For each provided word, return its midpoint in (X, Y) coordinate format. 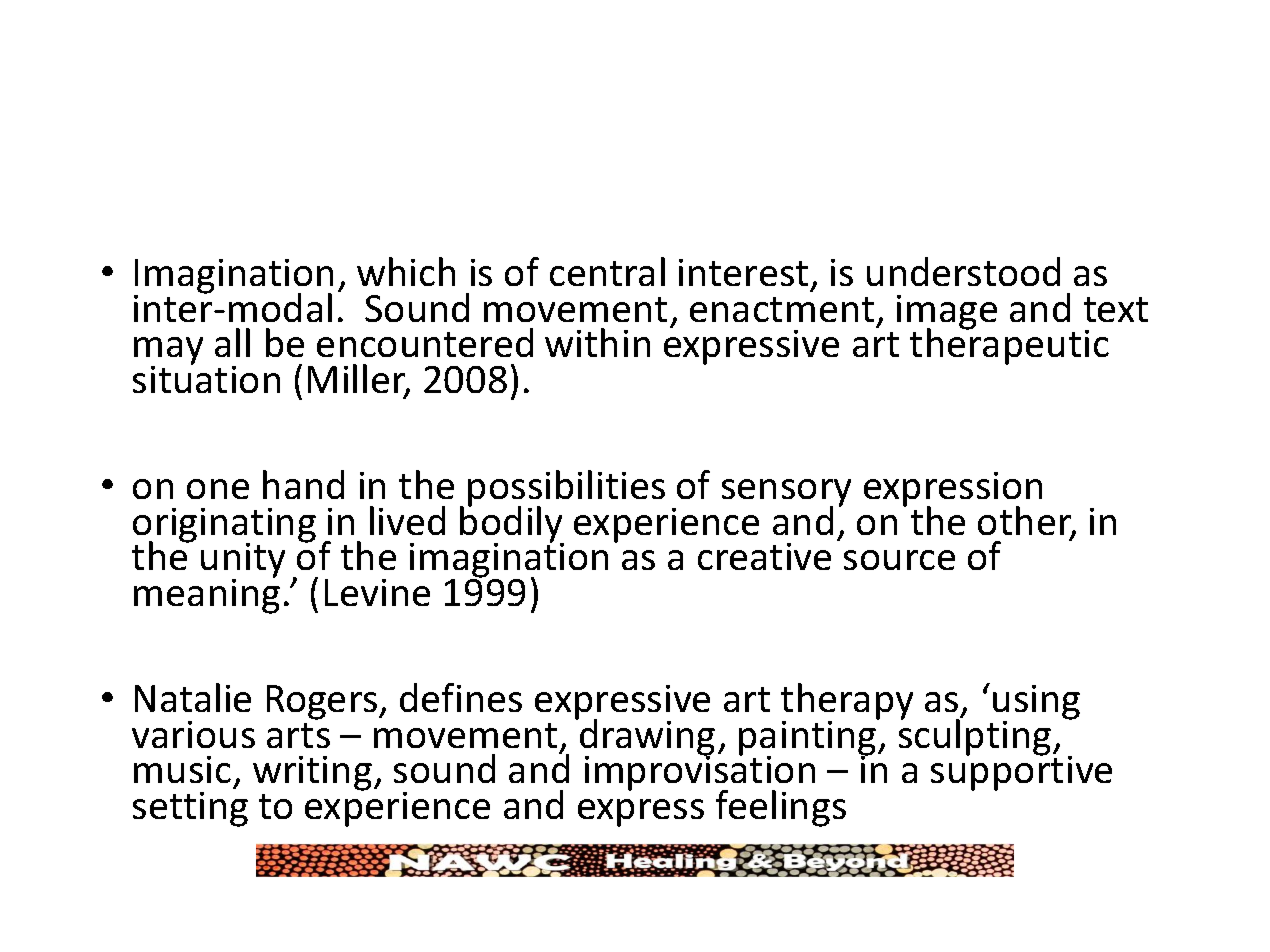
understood (963, 271)
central (607, 271)
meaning (207, 595)
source (899, 560)
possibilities (566, 489)
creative (764, 556)
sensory (786, 494)
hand (303, 484)
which (406, 271)
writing (312, 773)
